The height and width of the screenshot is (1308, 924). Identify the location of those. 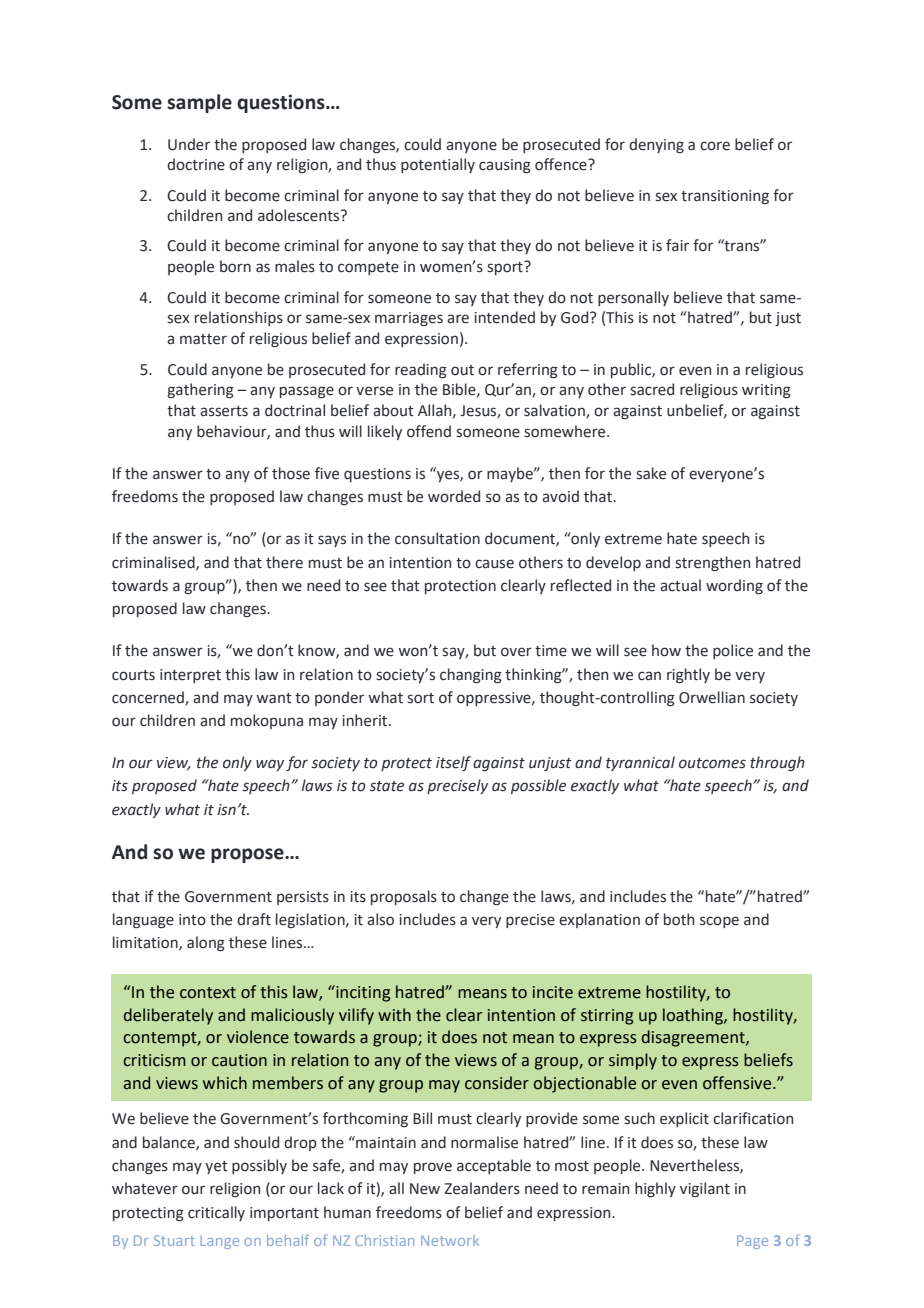
(291, 473).
